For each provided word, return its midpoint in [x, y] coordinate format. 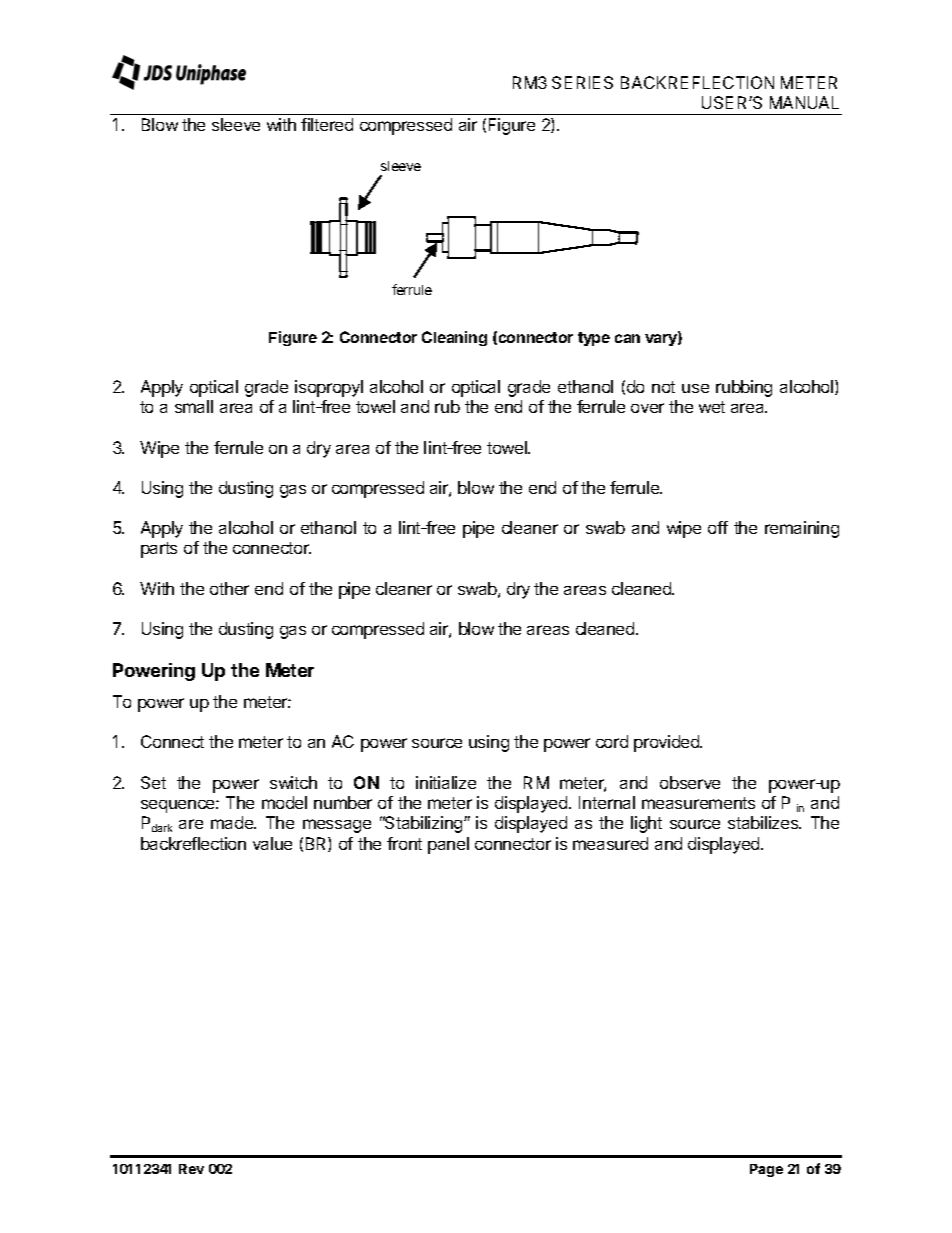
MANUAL [804, 102]
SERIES [582, 82]
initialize [446, 782]
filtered [327, 124]
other [229, 588]
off [718, 527]
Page [766, 1170]
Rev [191, 1169]
